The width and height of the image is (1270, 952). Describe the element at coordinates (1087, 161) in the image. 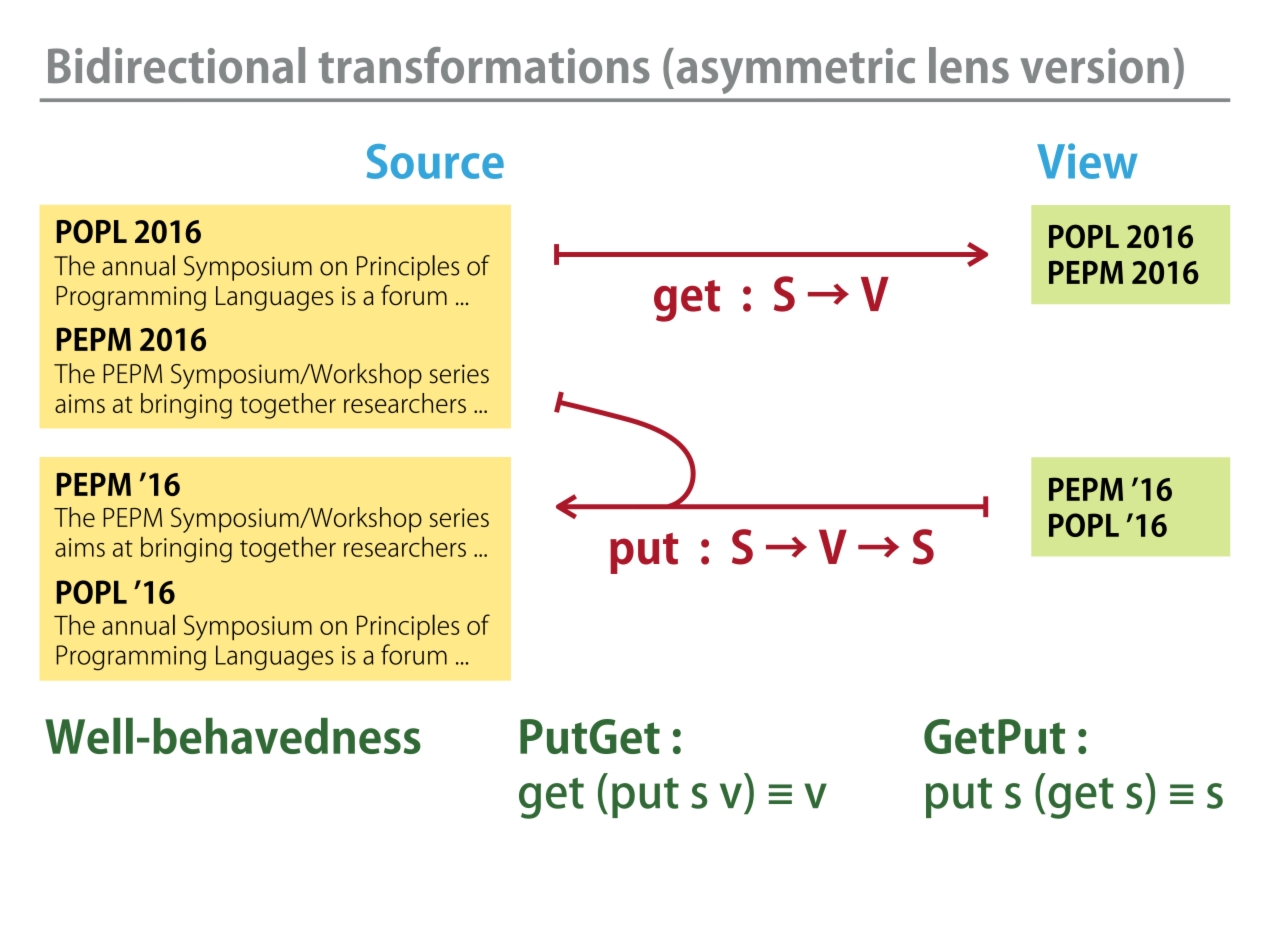

I see `View` at that location.
